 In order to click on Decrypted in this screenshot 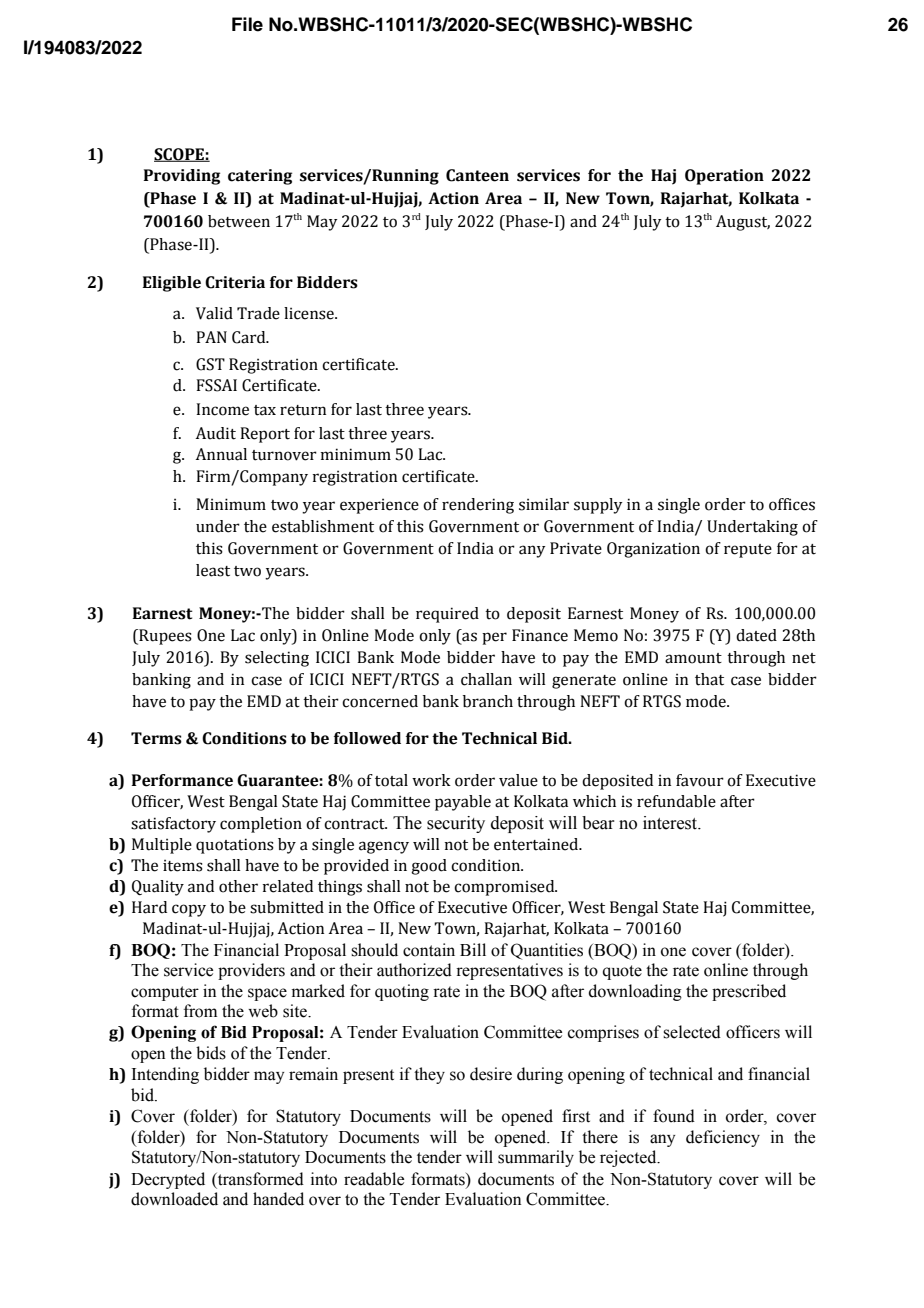, I will do `click(168, 1180)`.
